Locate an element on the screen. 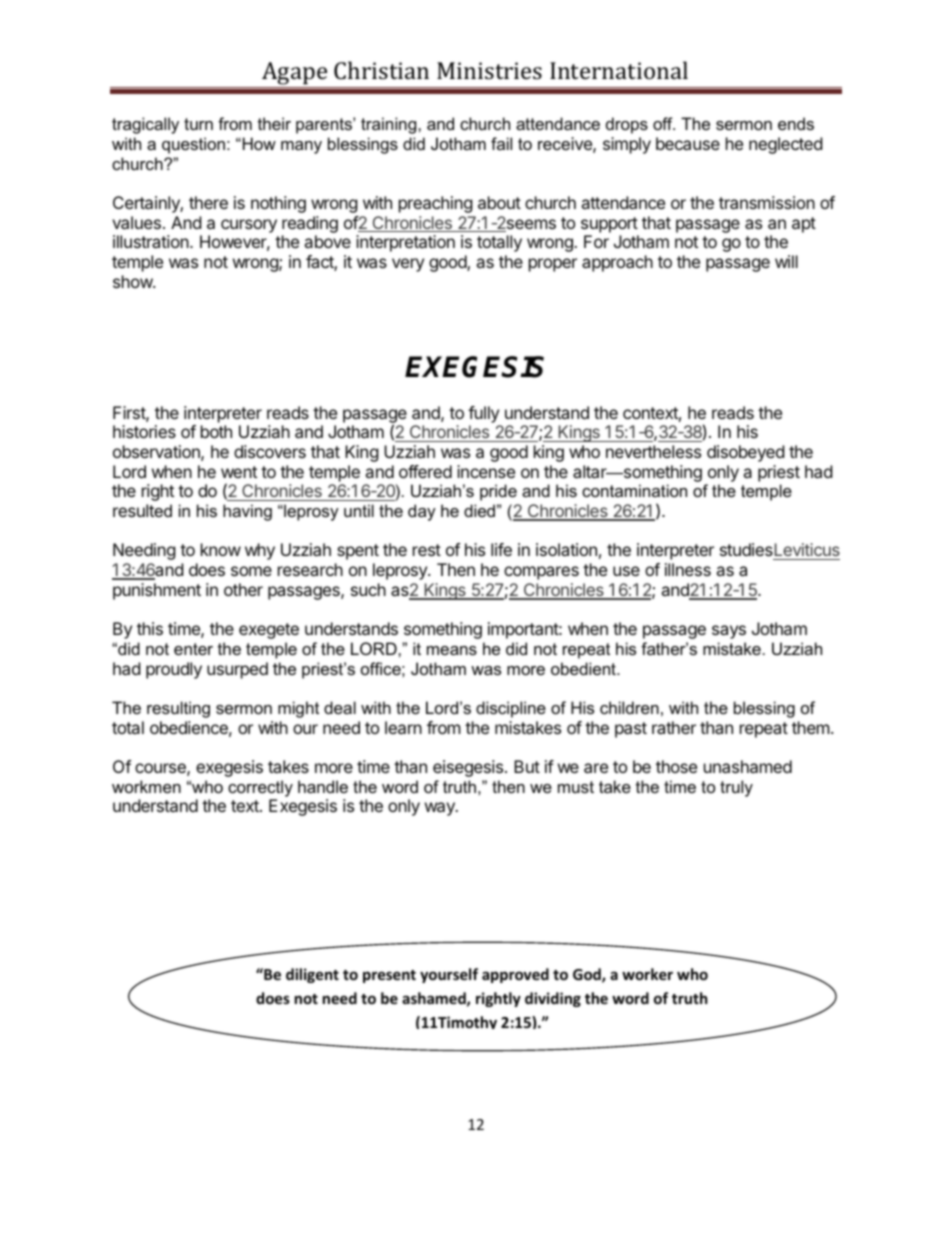 This screenshot has height=1233, width=952. illness is located at coordinates (688, 569).
